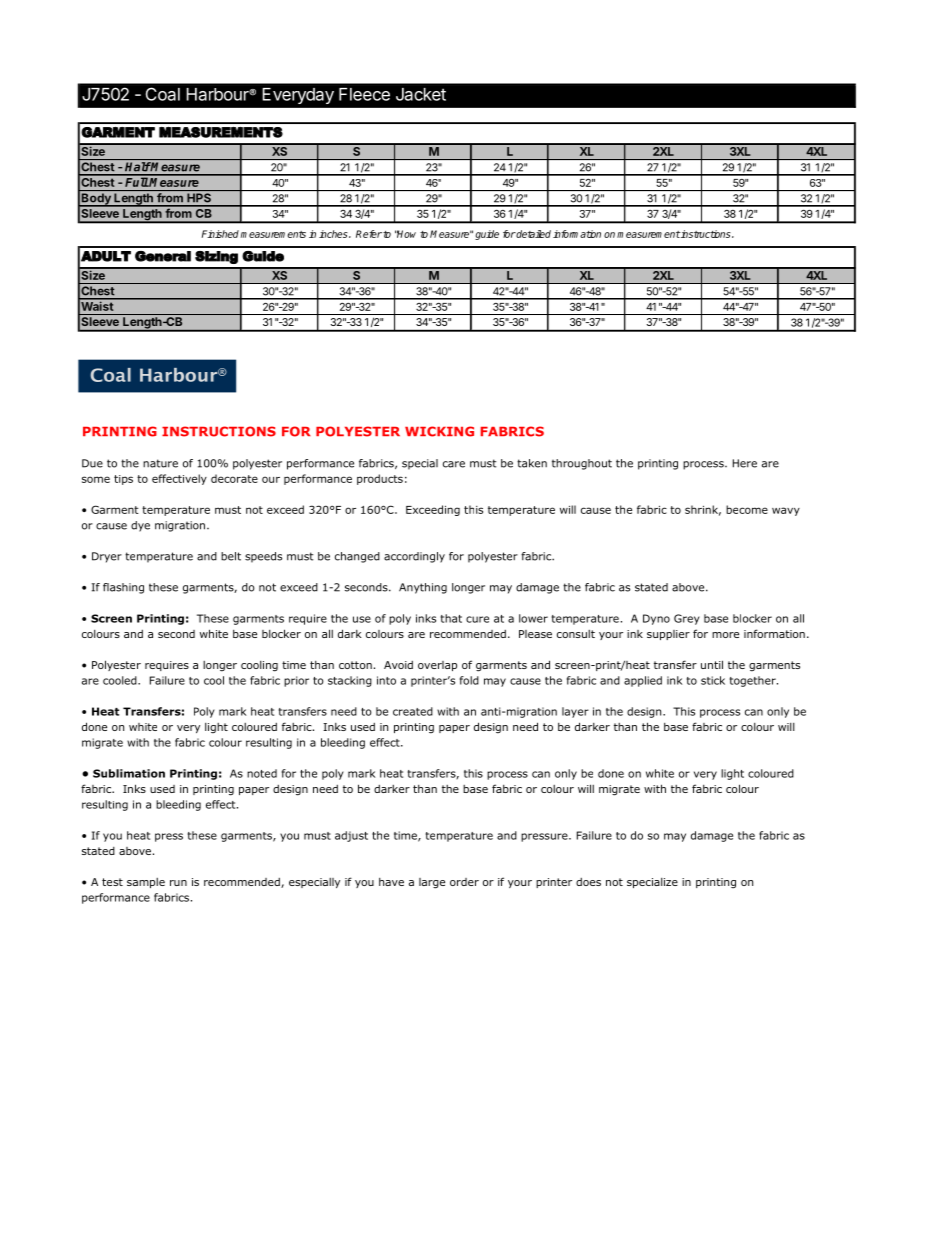  What do you see at coordinates (160, 463) in the document?
I see `nature` at bounding box center [160, 463].
